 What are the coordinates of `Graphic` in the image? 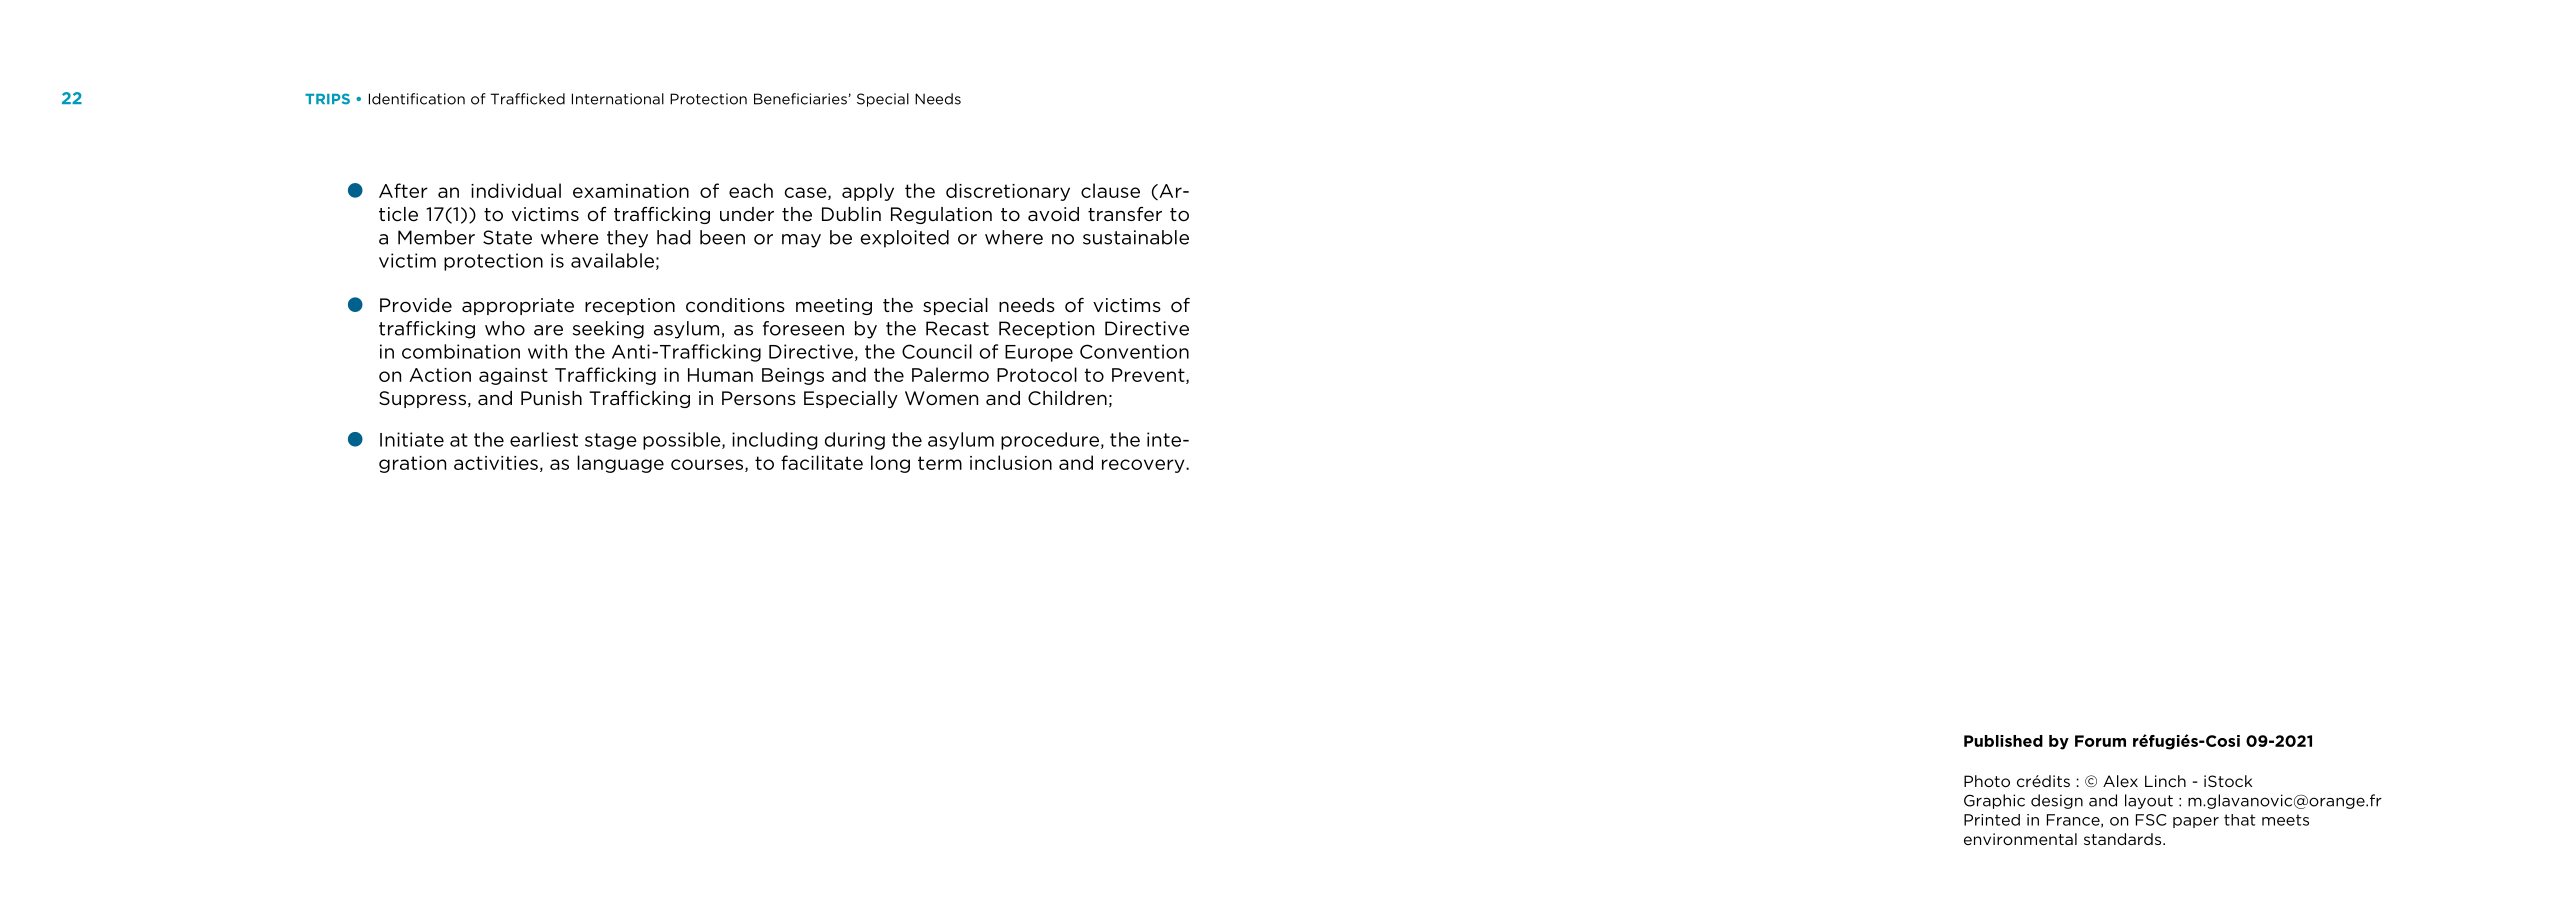 It's located at (1994, 801).
